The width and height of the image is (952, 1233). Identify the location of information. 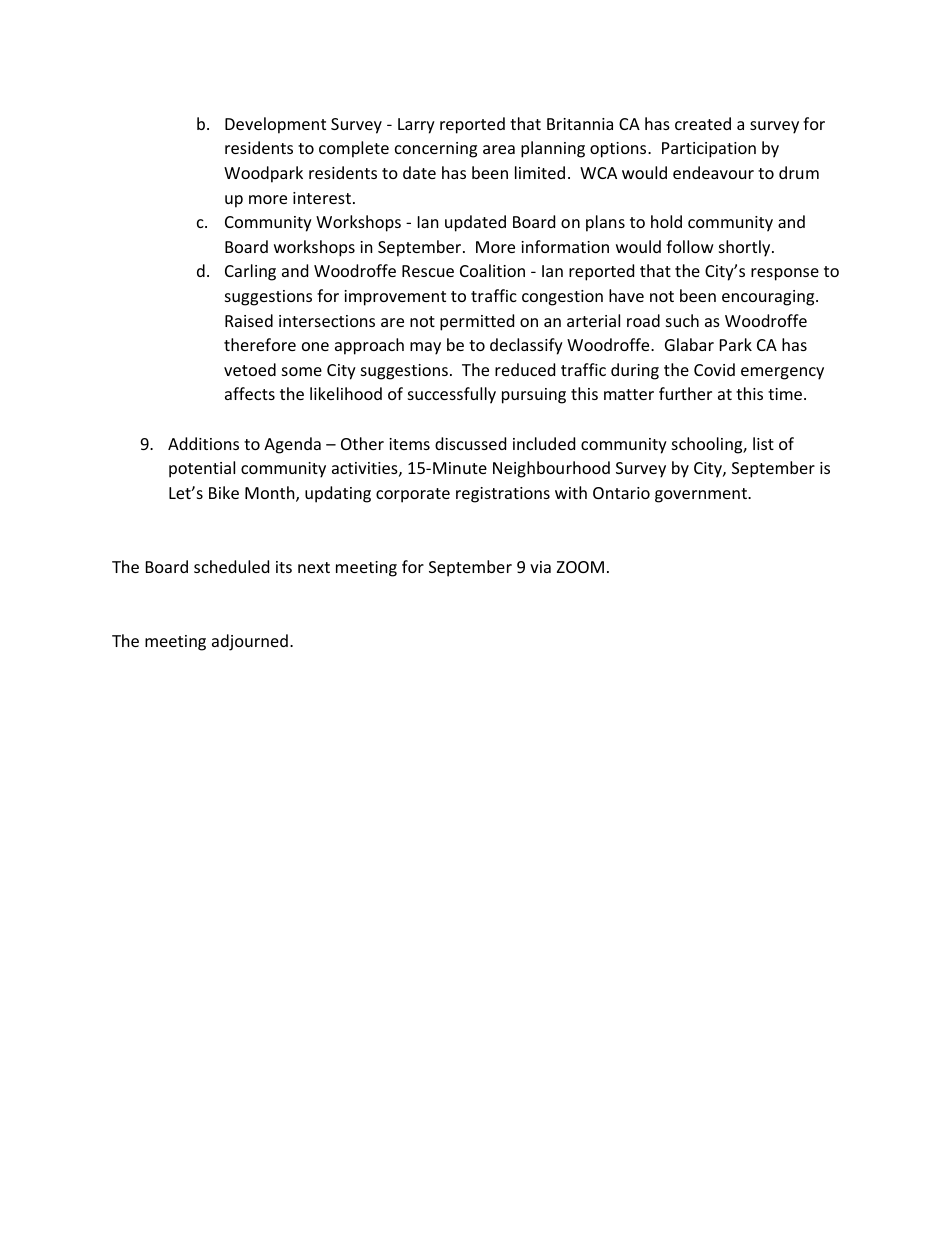
(565, 246).
